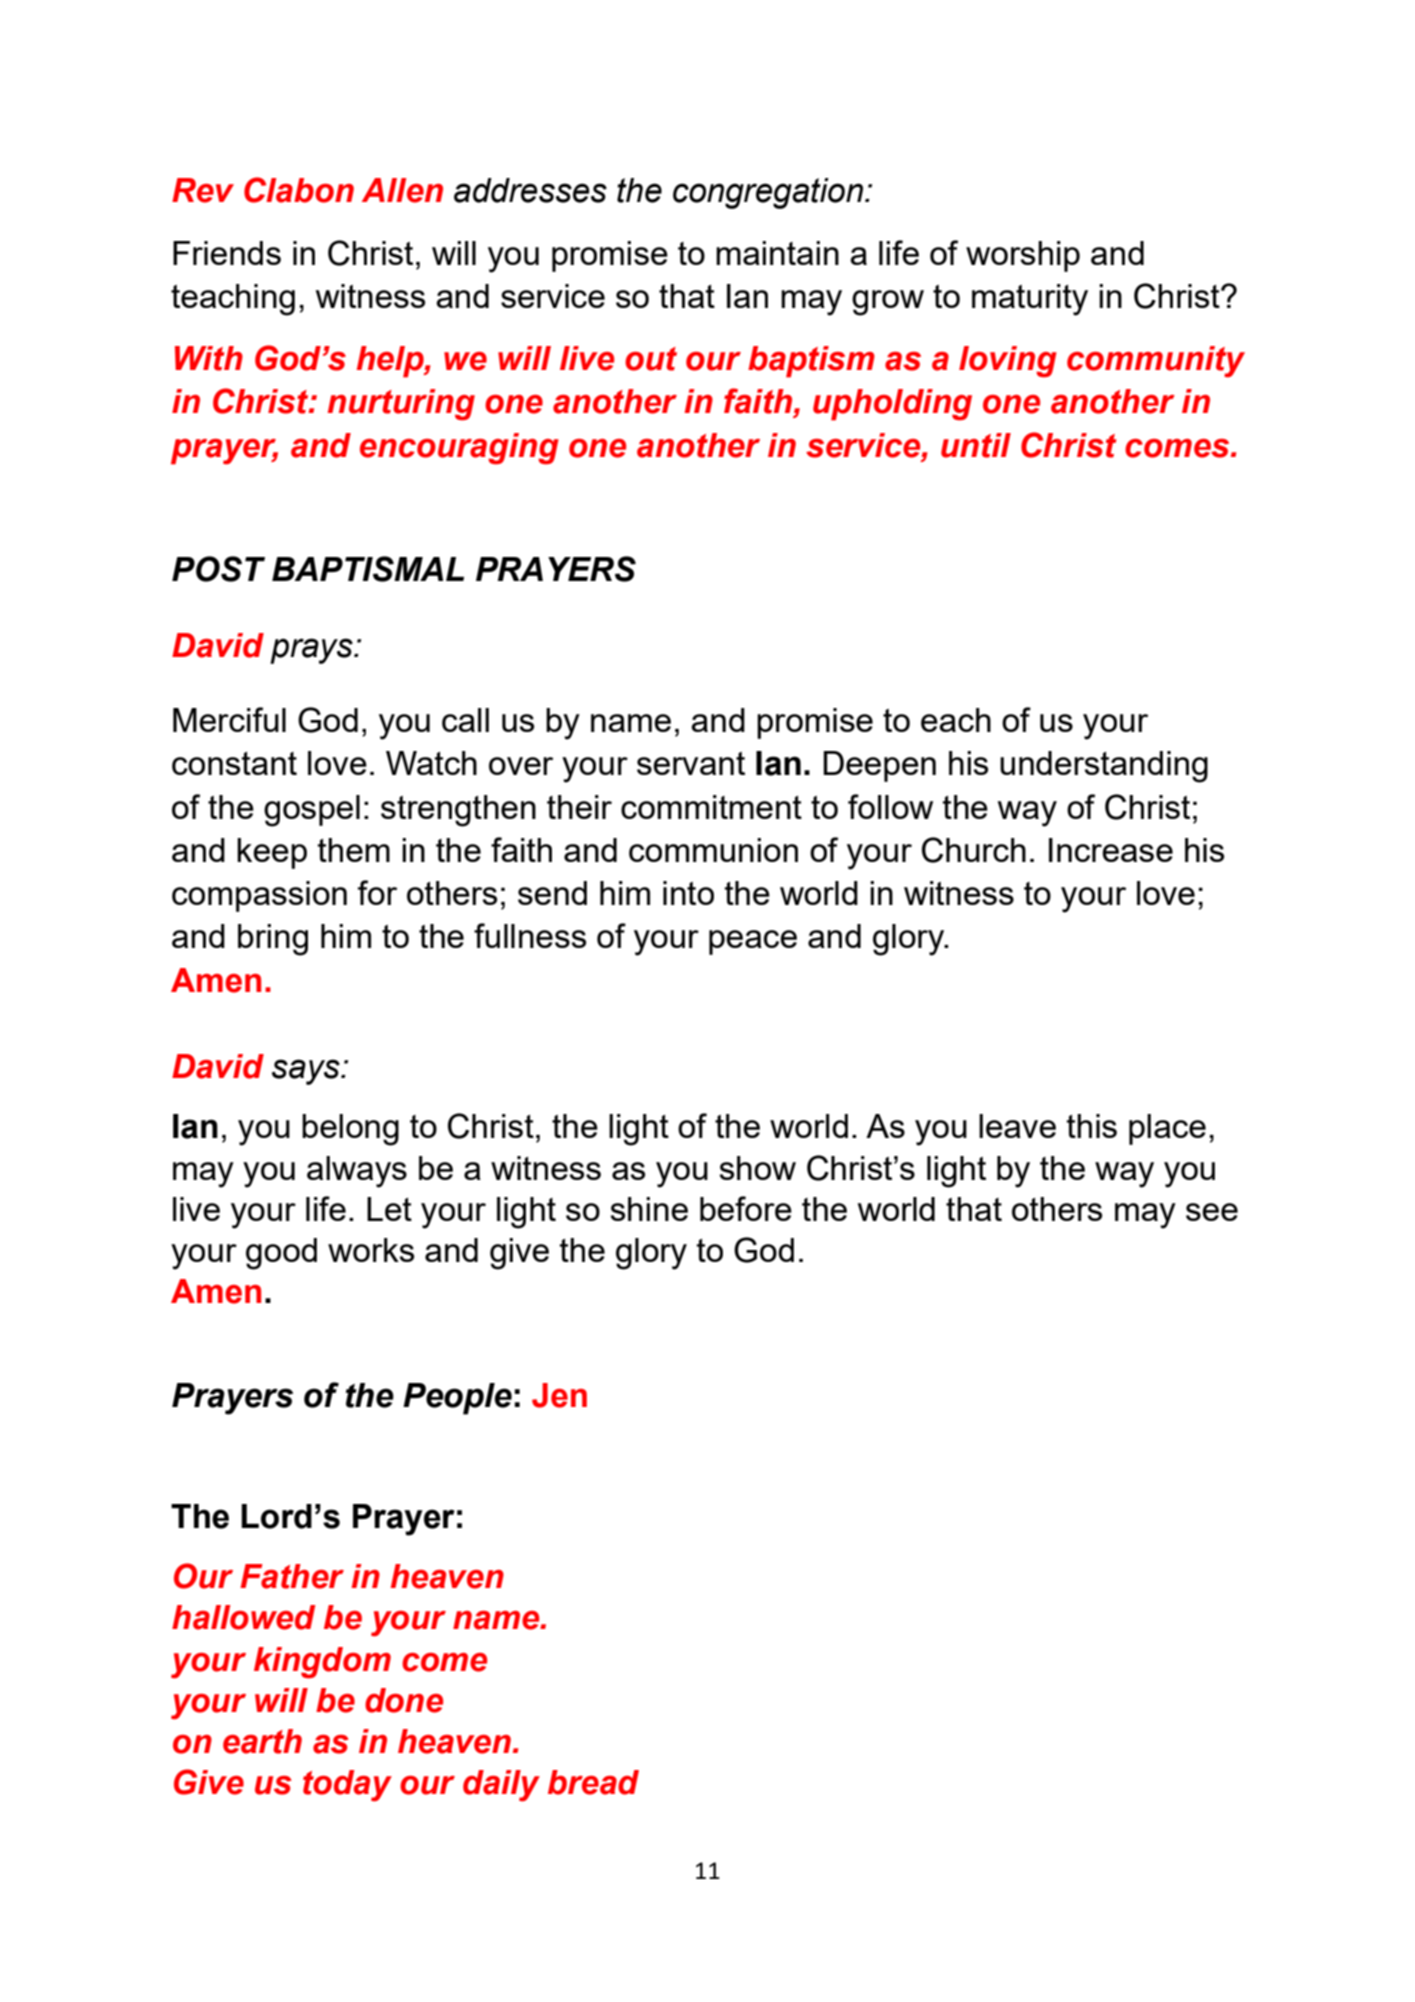 Image resolution: width=1415 pixels, height=2002 pixels. Describe the element at coordinates (227, 253) in the page. I see `Friends` at that location.
